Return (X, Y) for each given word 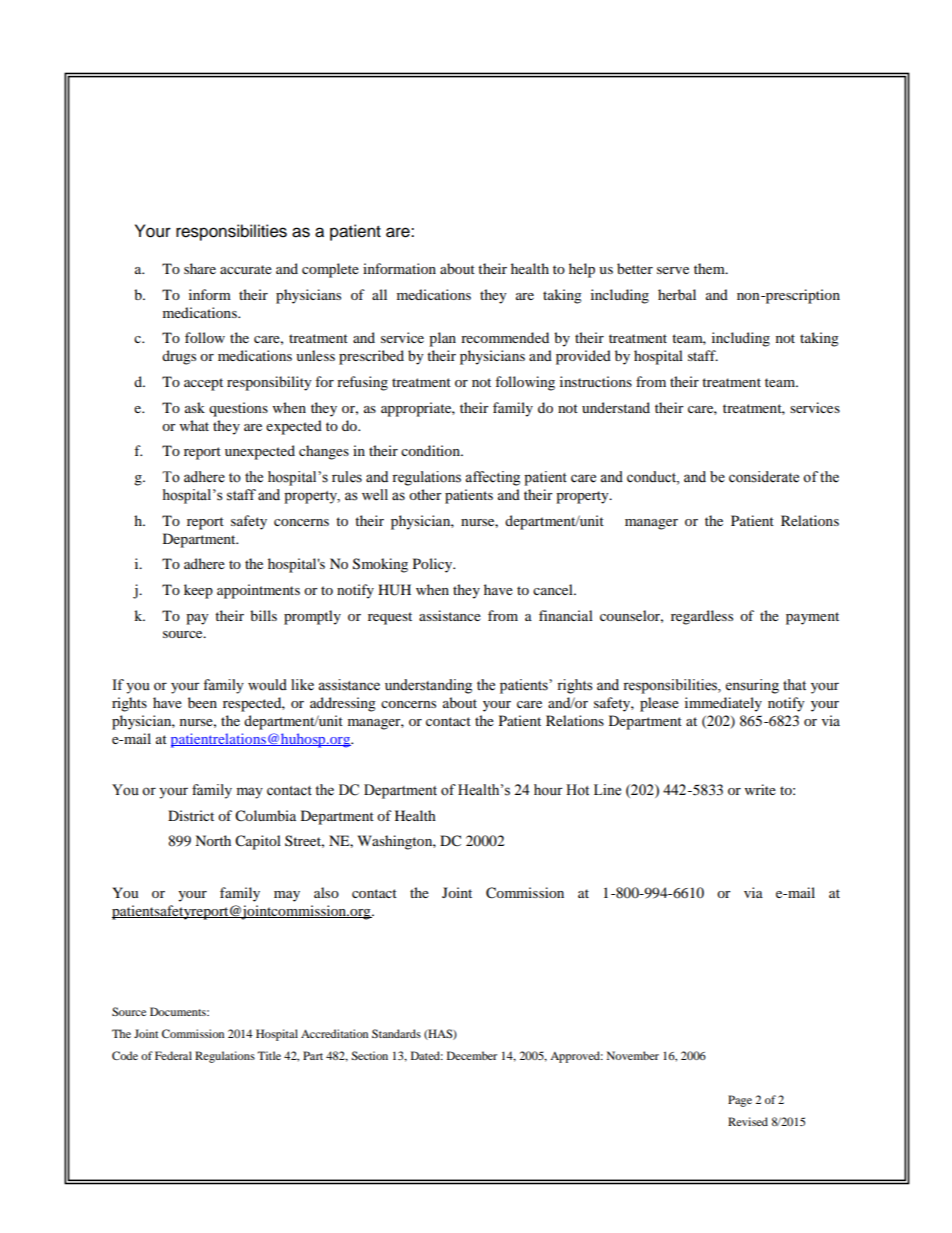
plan (442, 339)
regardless (702, 617)
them (710, 268)
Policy (434, 565)
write (760, 789)
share (200, 268)
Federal (173, 1055)
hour (548, 790)
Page (740, 1101)
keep (198, 591)
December (472, 1055)
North (213, 840)
